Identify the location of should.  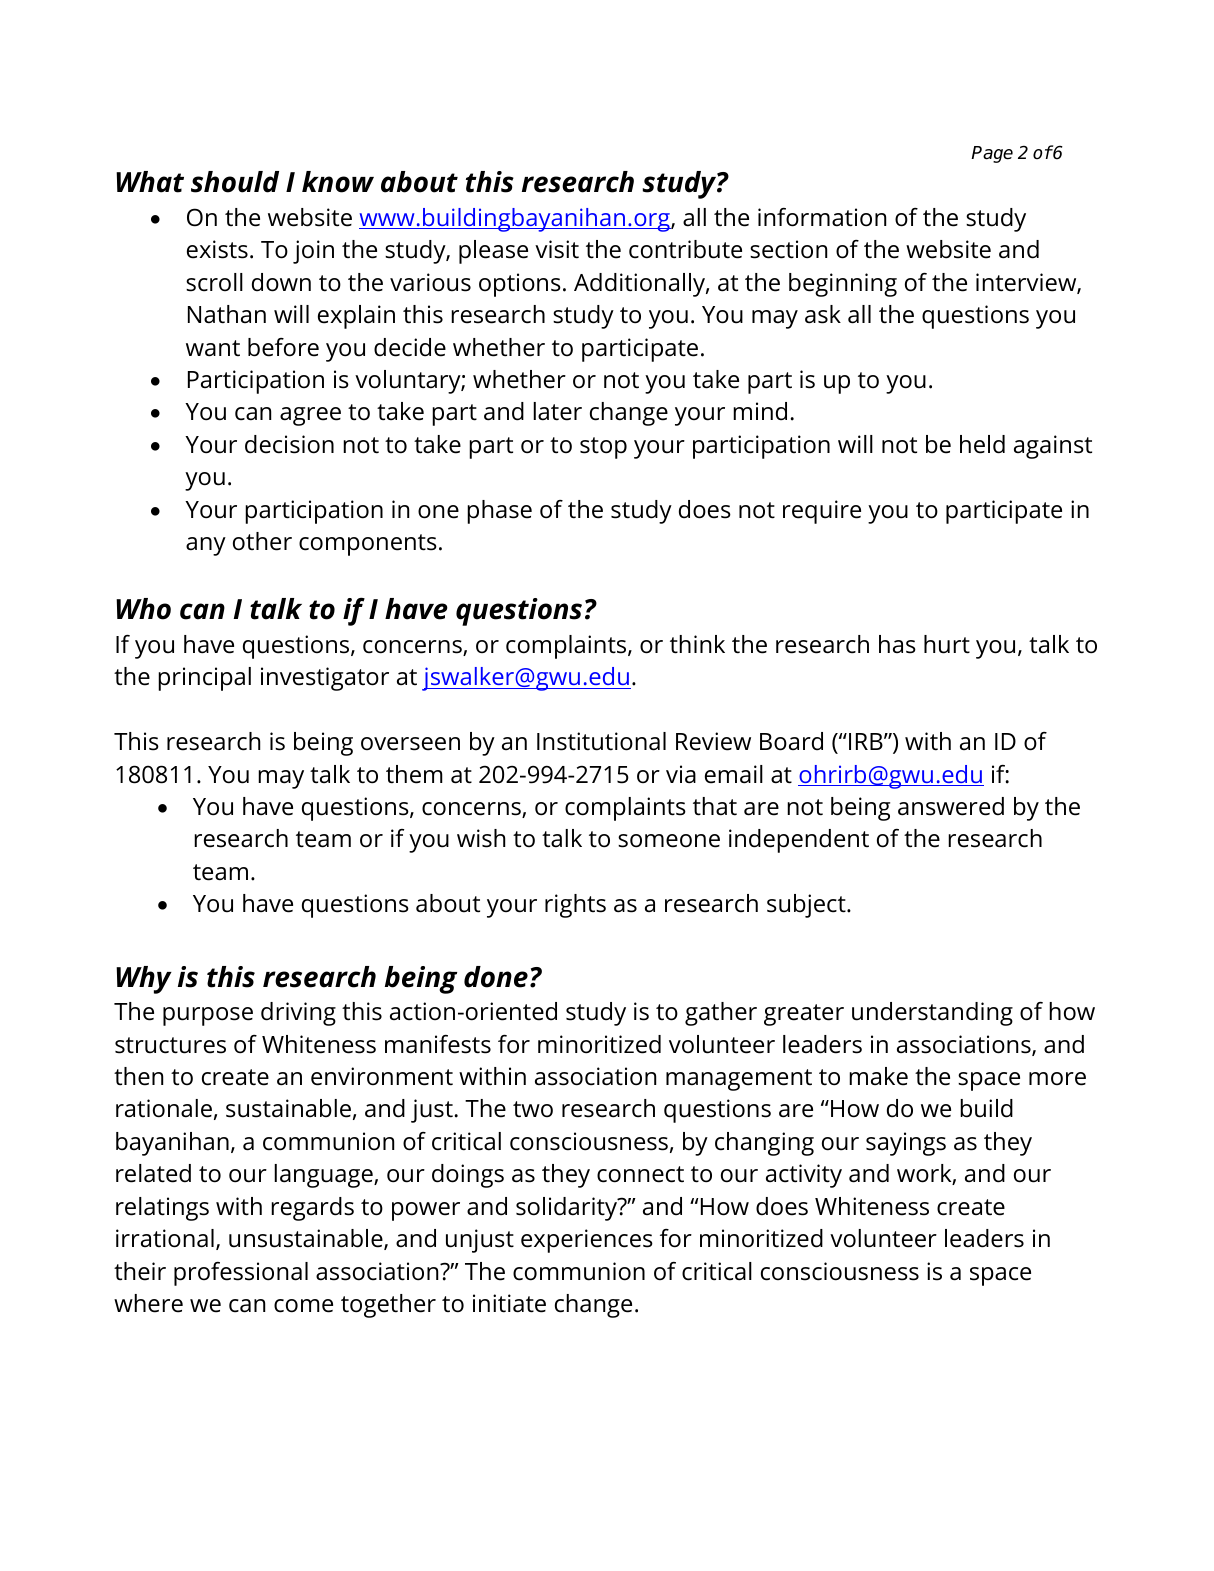
(235, 182).
